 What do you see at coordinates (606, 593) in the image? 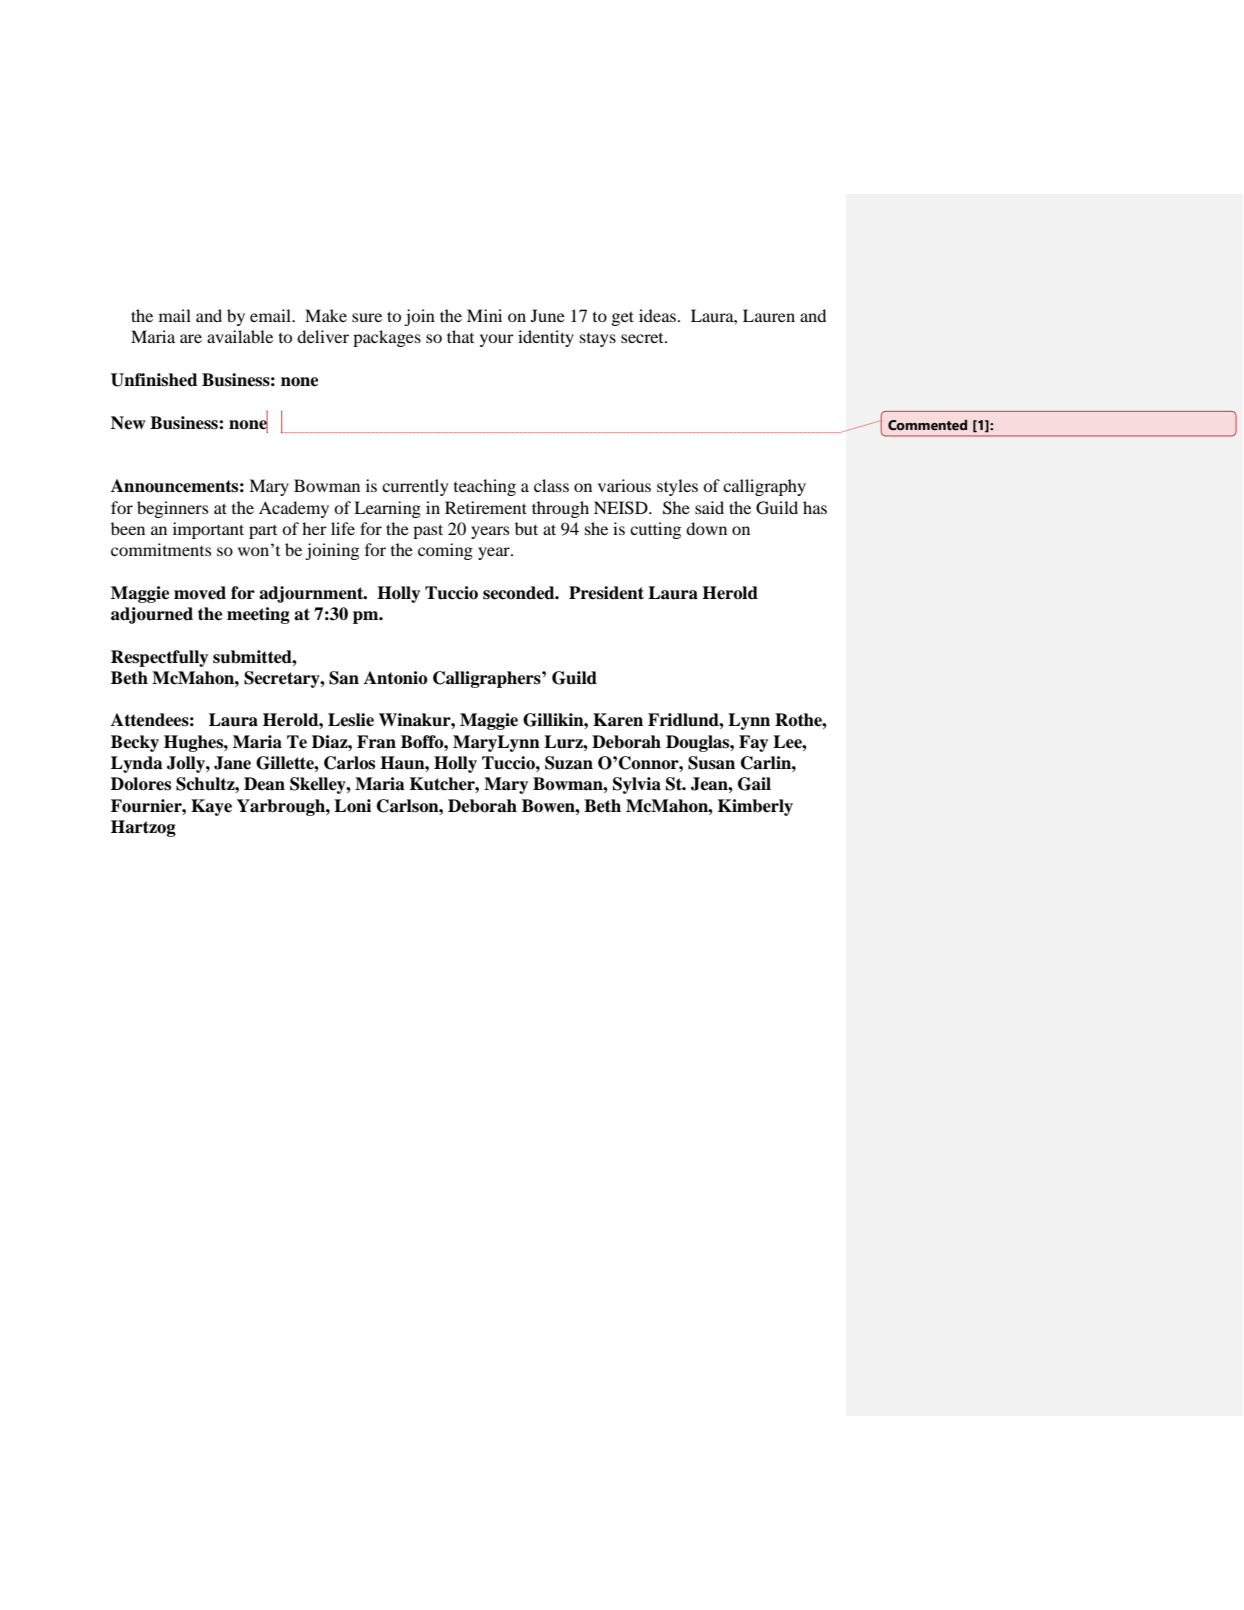
I see `President` at bounding box center [606, 593].
